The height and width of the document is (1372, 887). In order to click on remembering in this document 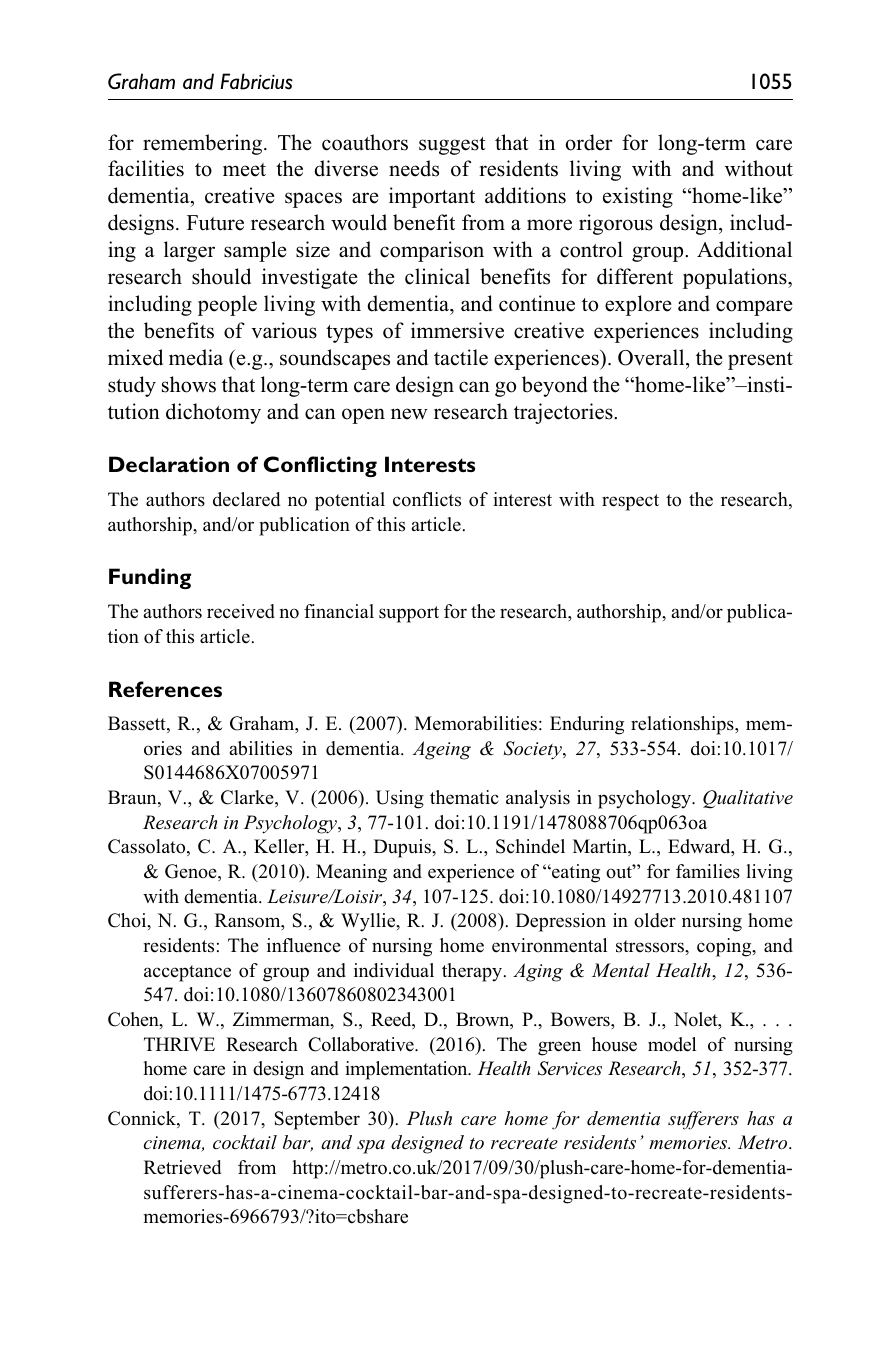, I will do `click(204, 144)`.
